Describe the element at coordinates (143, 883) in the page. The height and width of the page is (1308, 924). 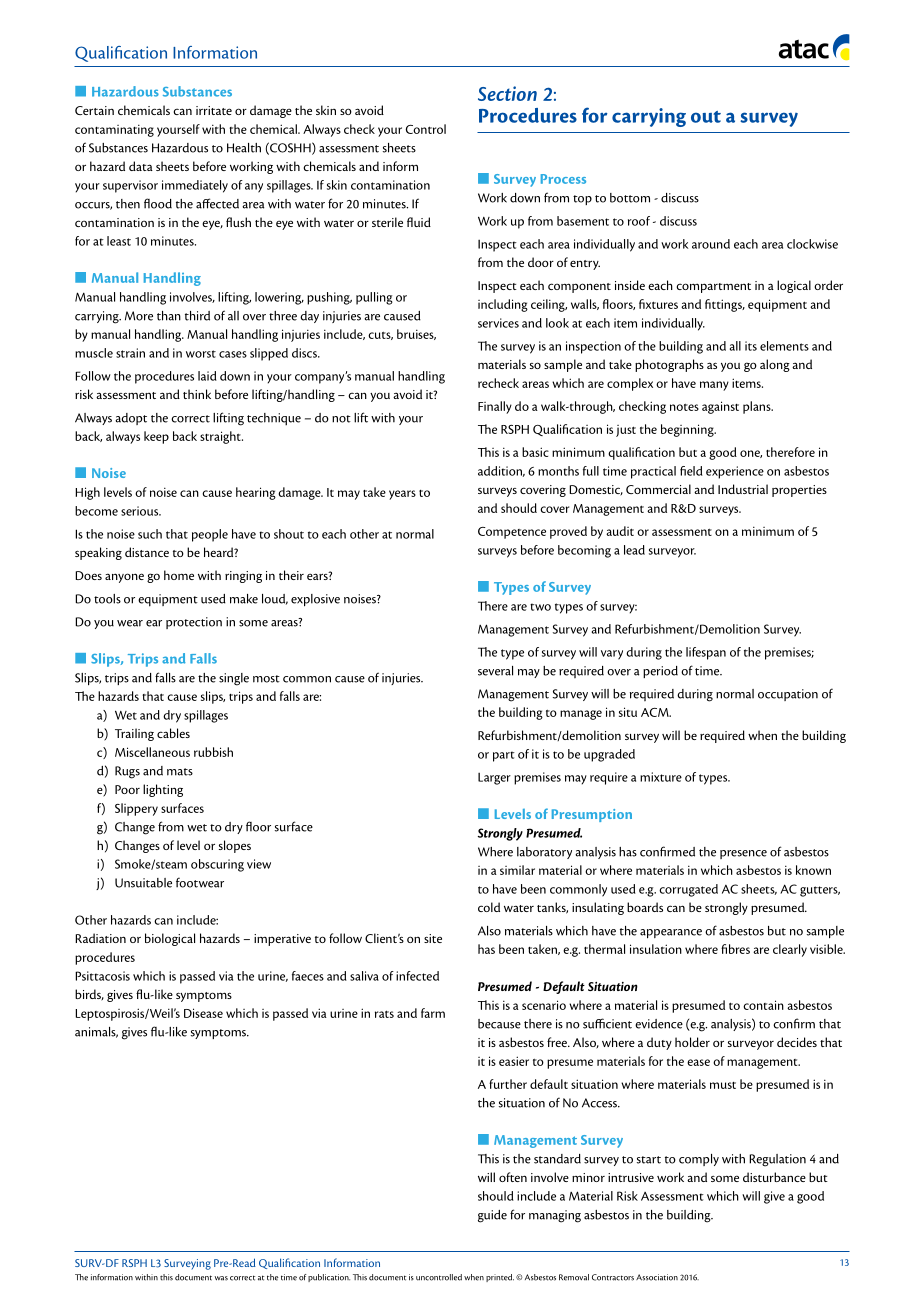
I see `Unsuitable` at that location.
